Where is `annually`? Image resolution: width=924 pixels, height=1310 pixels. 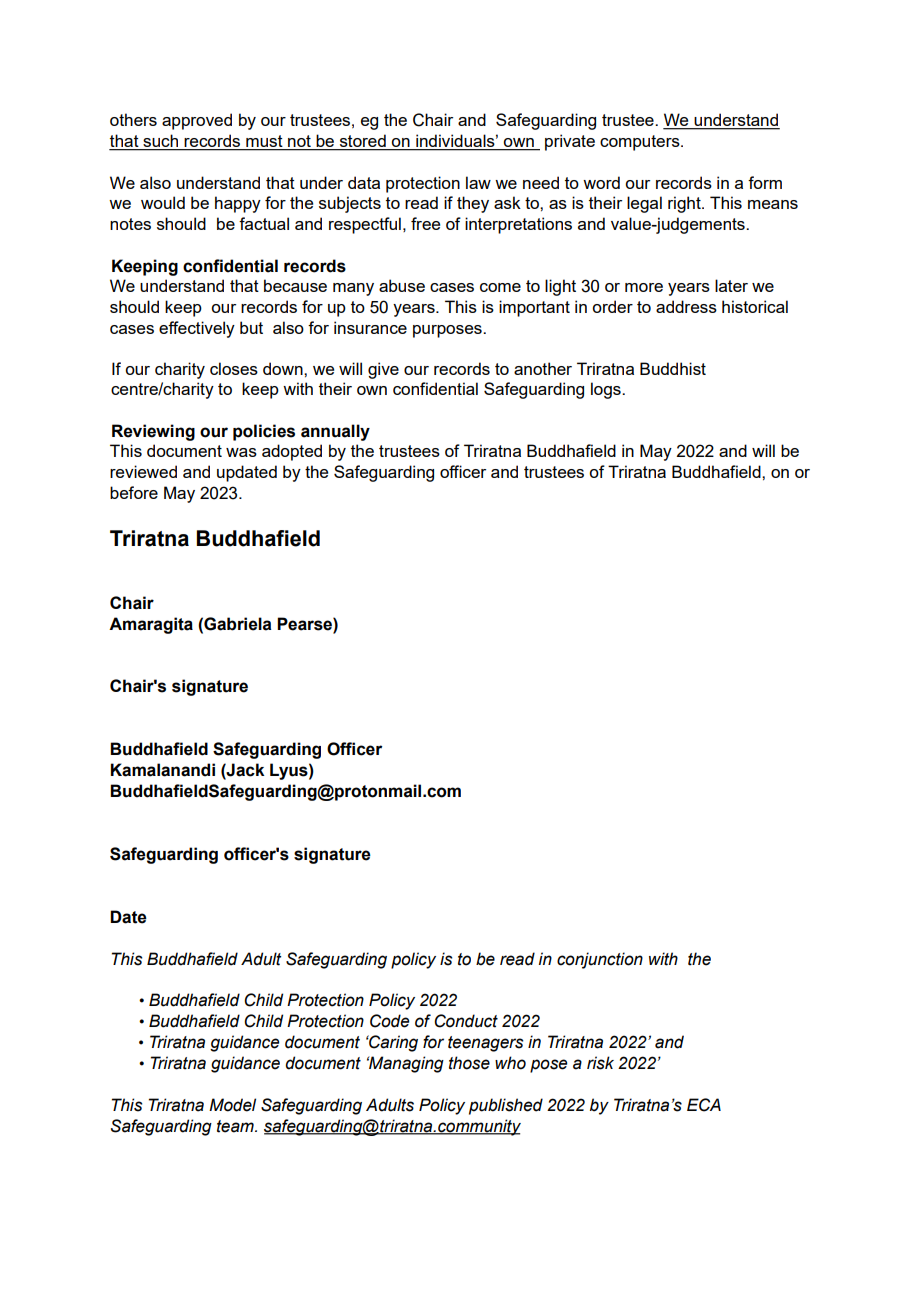
annually is located at coordinates (335, 432).
